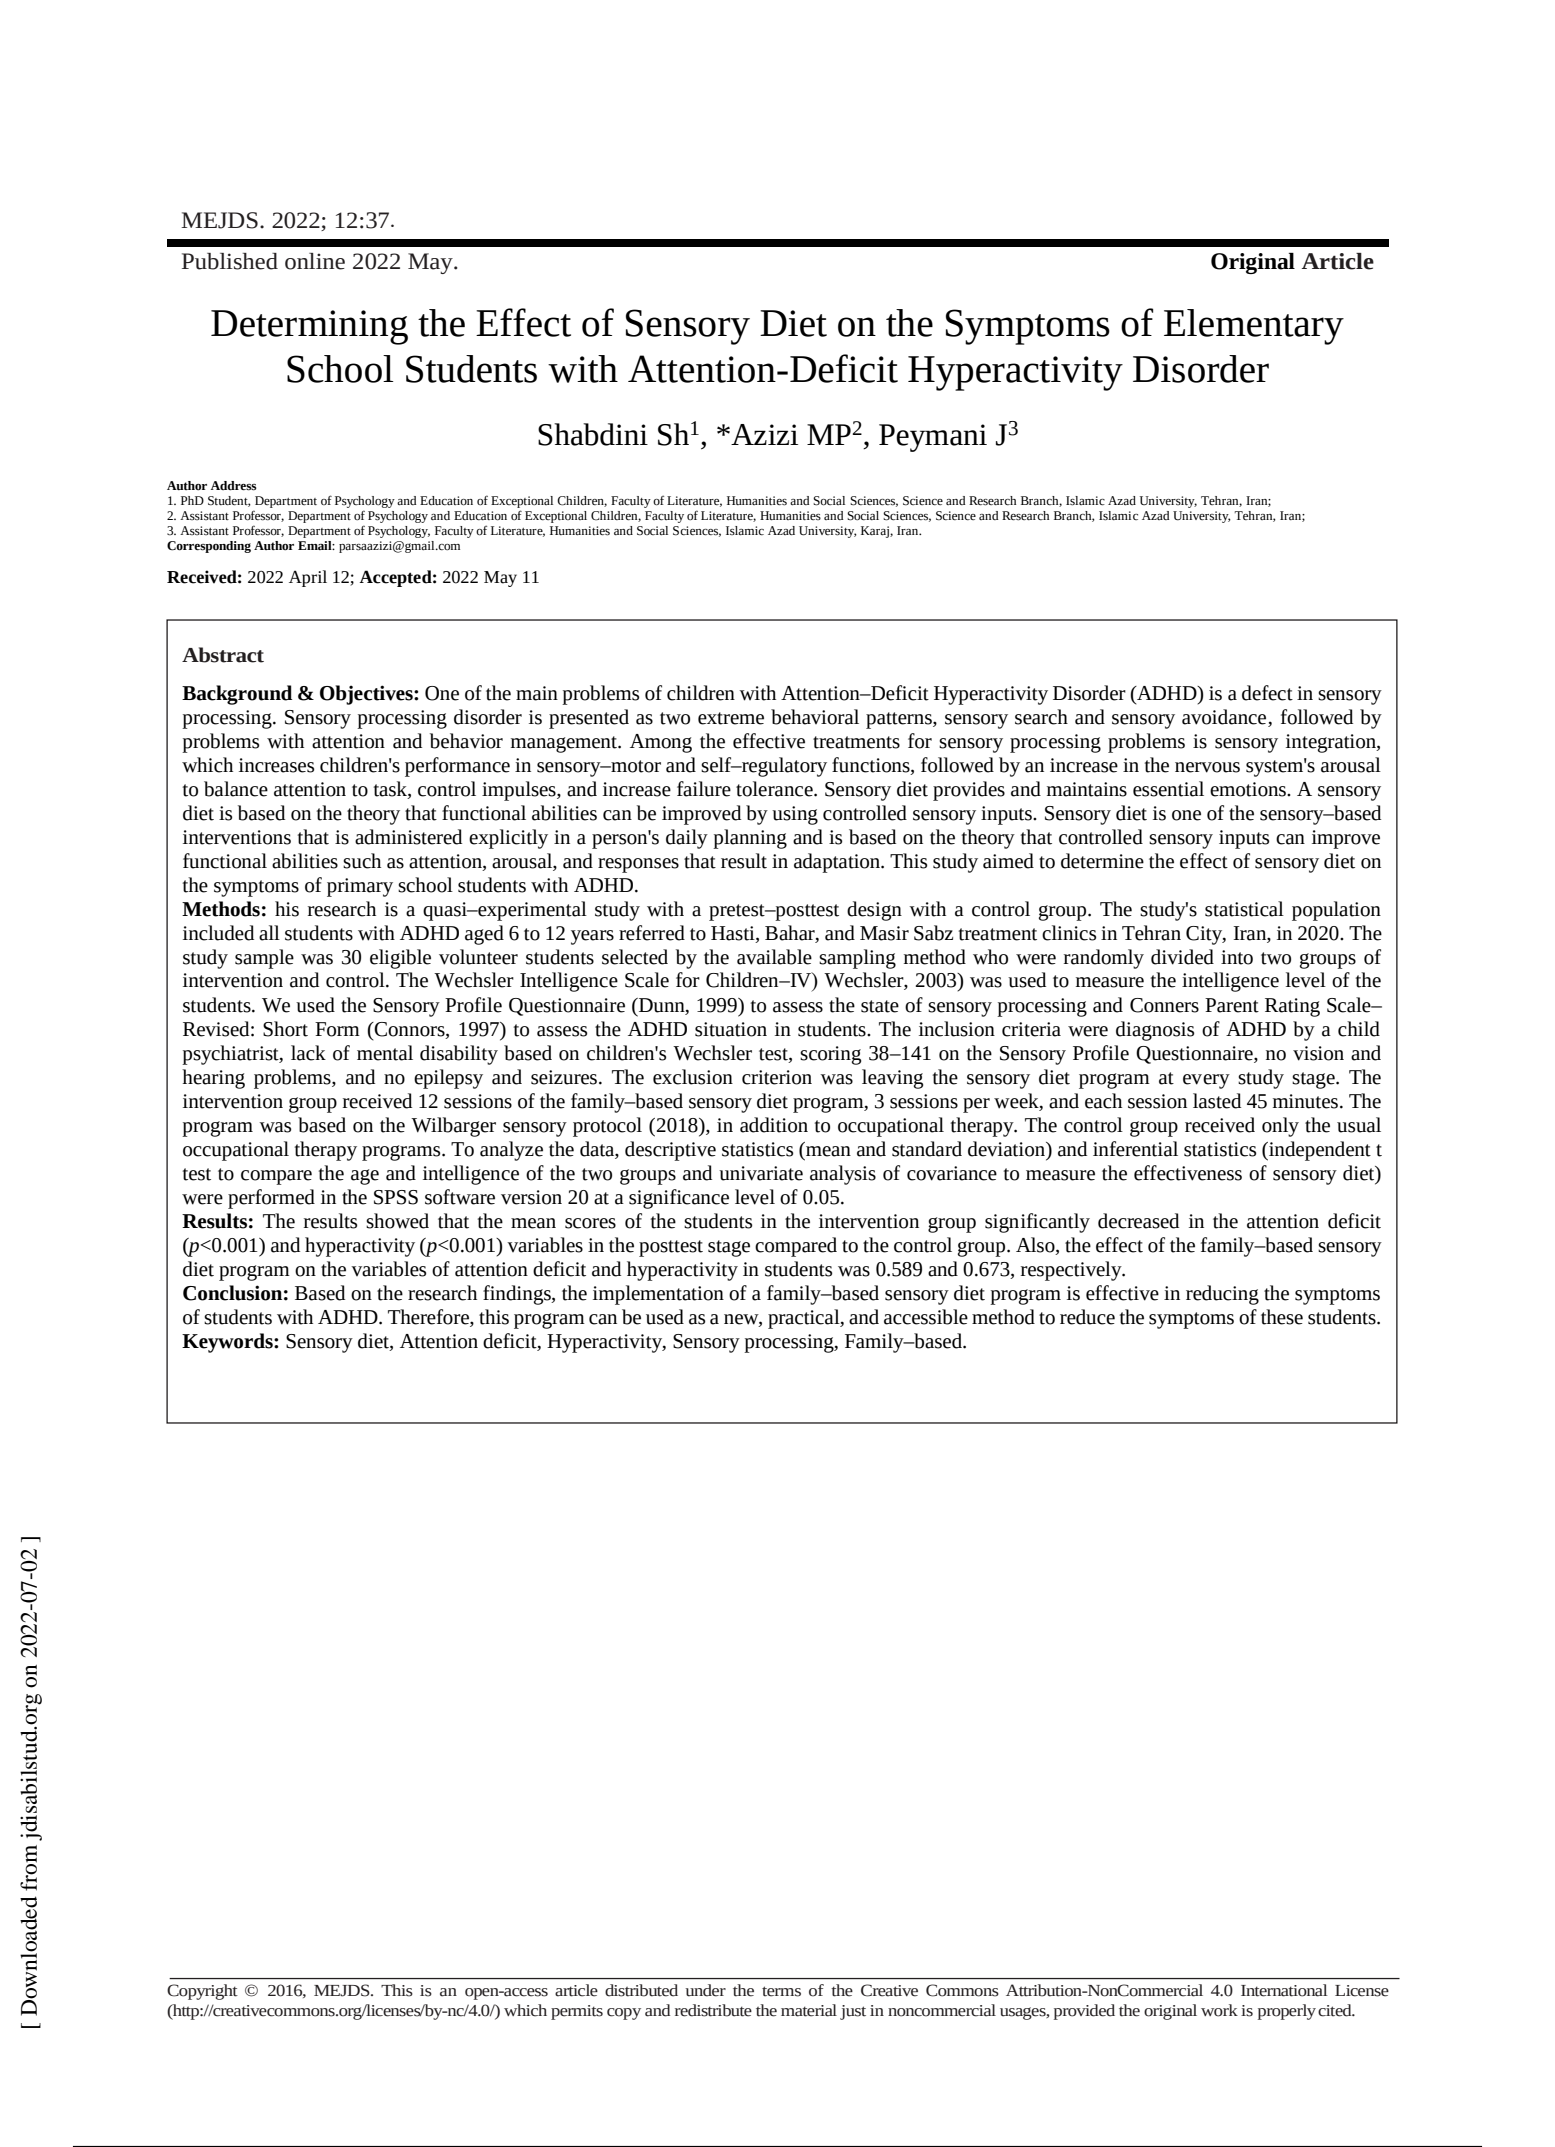 The height and width of the screenshot is (2147, 1555). What do you see at coordinates (400, 959) in the screenshot?
I see `eligible` at bounding box center [400, 959].
